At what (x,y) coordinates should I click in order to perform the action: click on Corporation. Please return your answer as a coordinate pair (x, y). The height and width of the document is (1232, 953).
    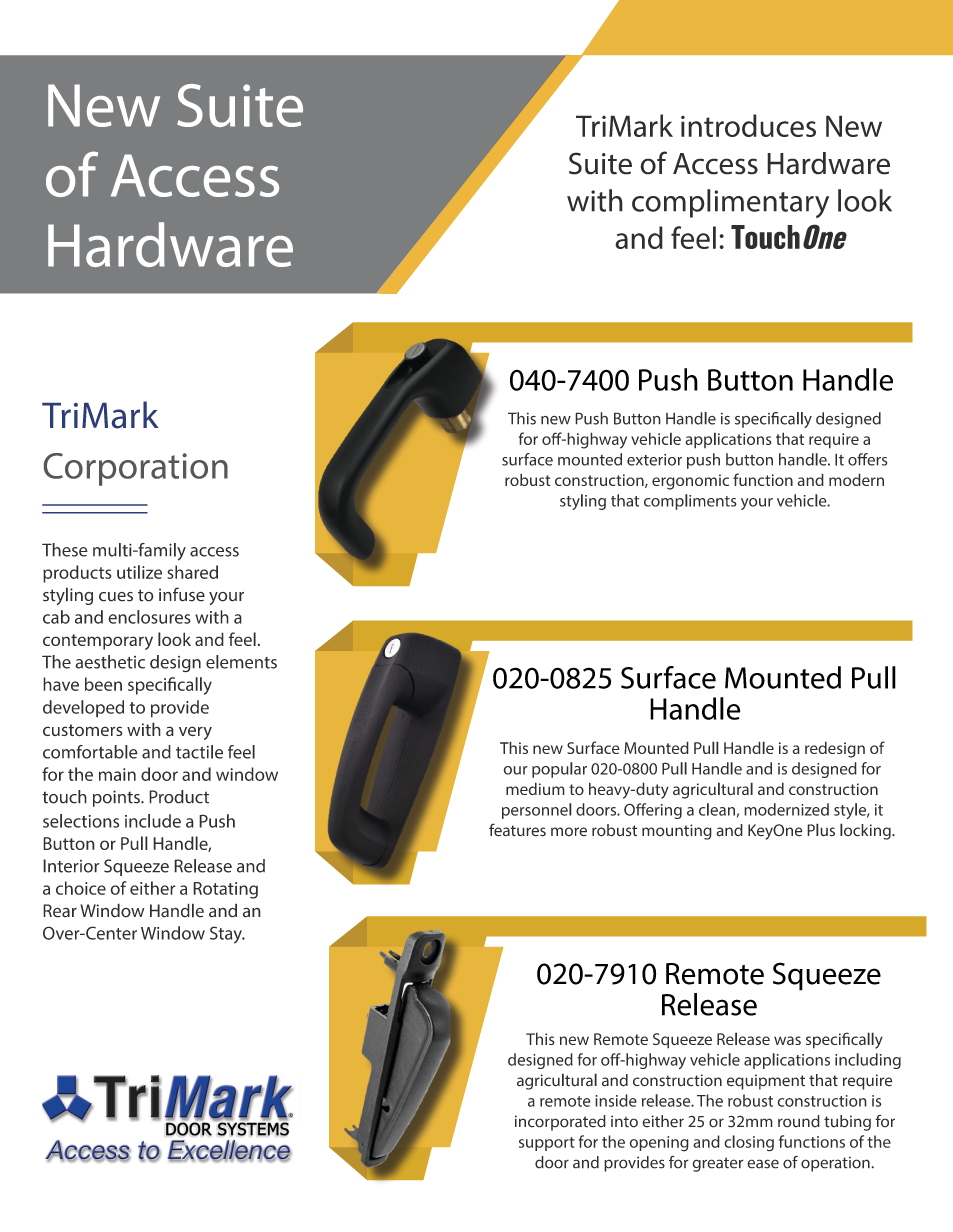
    Looking at the image, I should click on (136, 469).
